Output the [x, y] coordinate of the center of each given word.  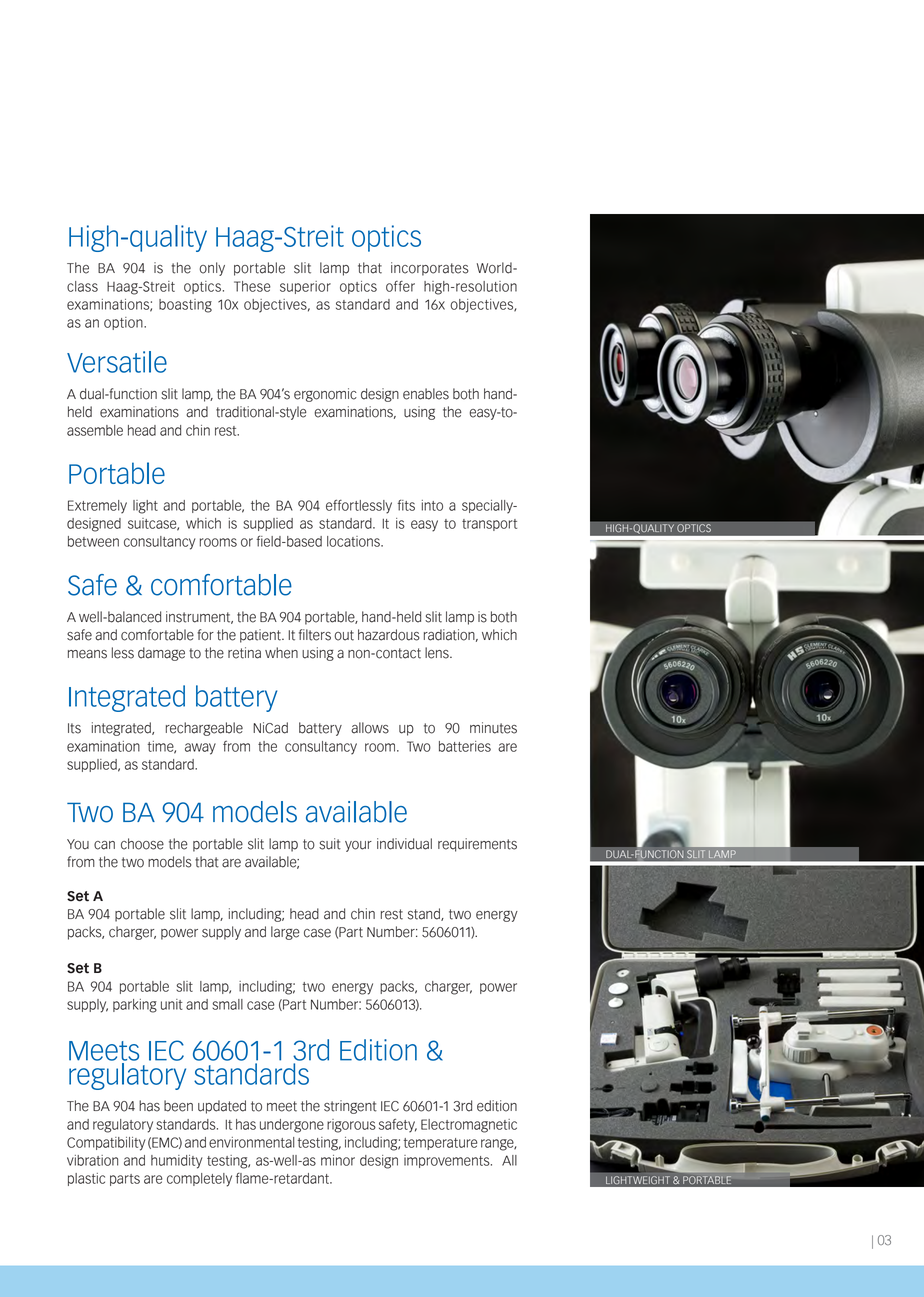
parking [135, 1006]
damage [161, 654]
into [432, 505]
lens [438, 653]
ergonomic [325, 395]
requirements [477, 845]
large [285, 933]
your [358, 846]
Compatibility [106, 1144]
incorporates [430, 269]
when [281, 653]
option [124, 323]
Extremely [97, 507]
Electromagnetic [469, 1126]
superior [305, 287]
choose [142, 844]
